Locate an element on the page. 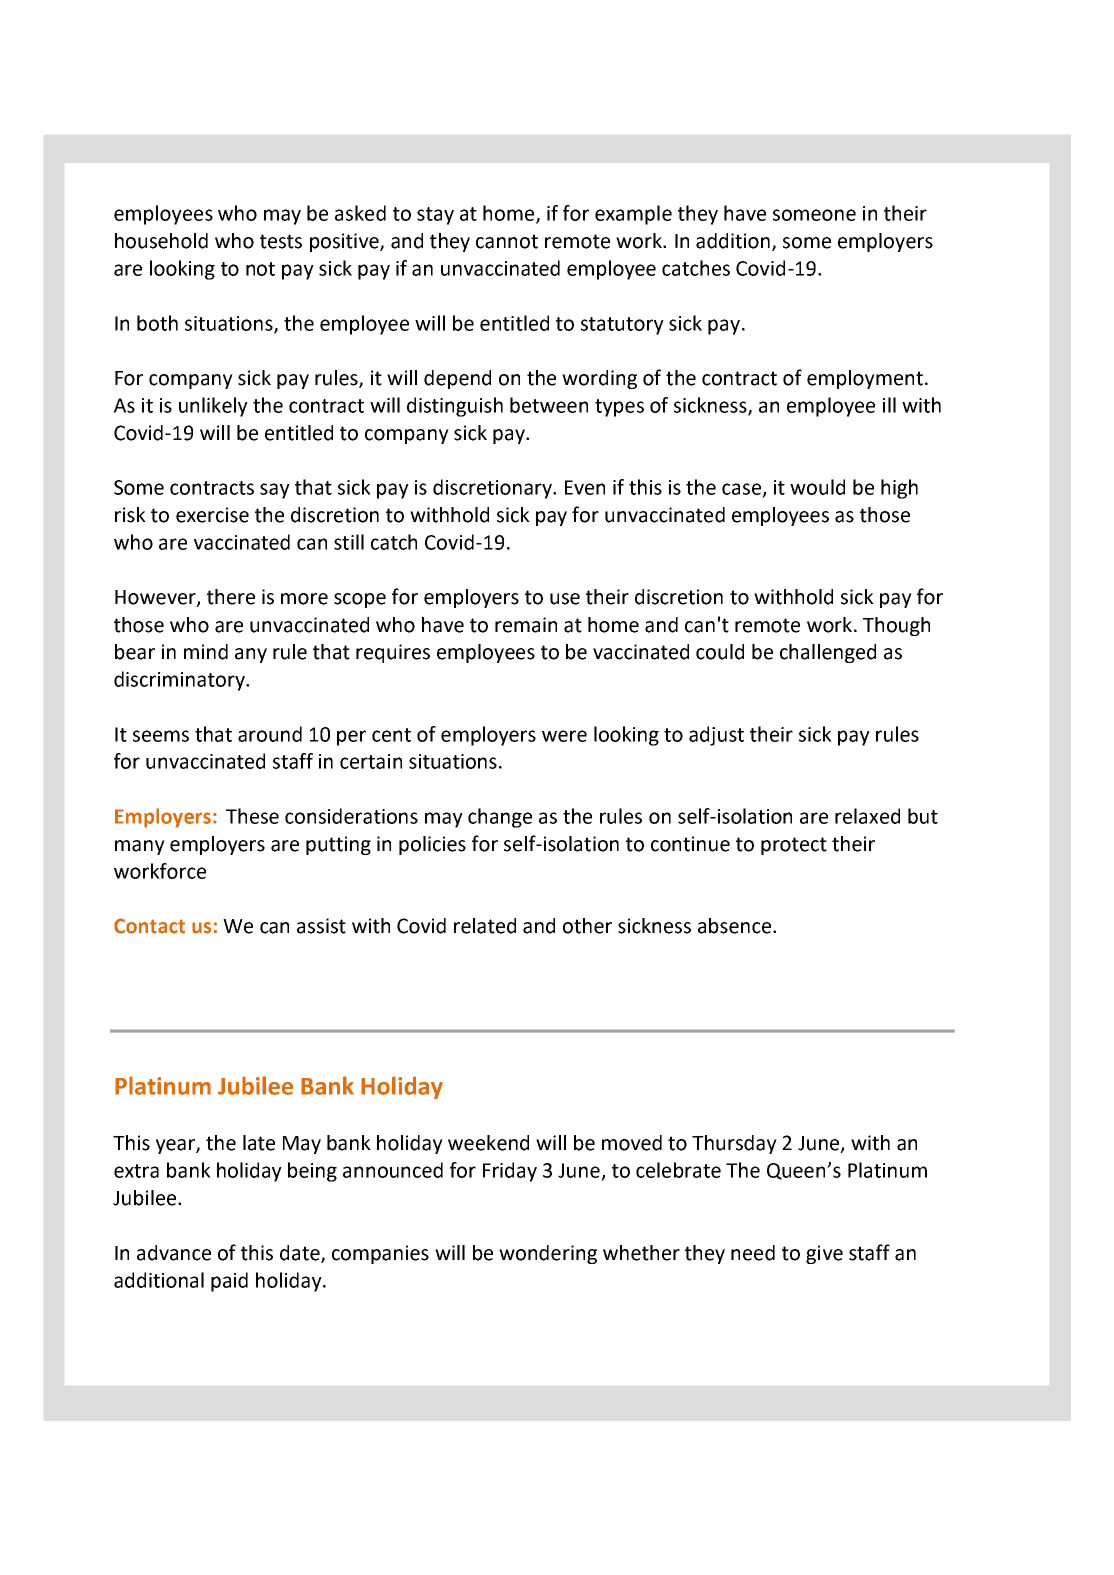 The height and width of the page is (1575, 1114). tests is located at coordinates (281, 241).
